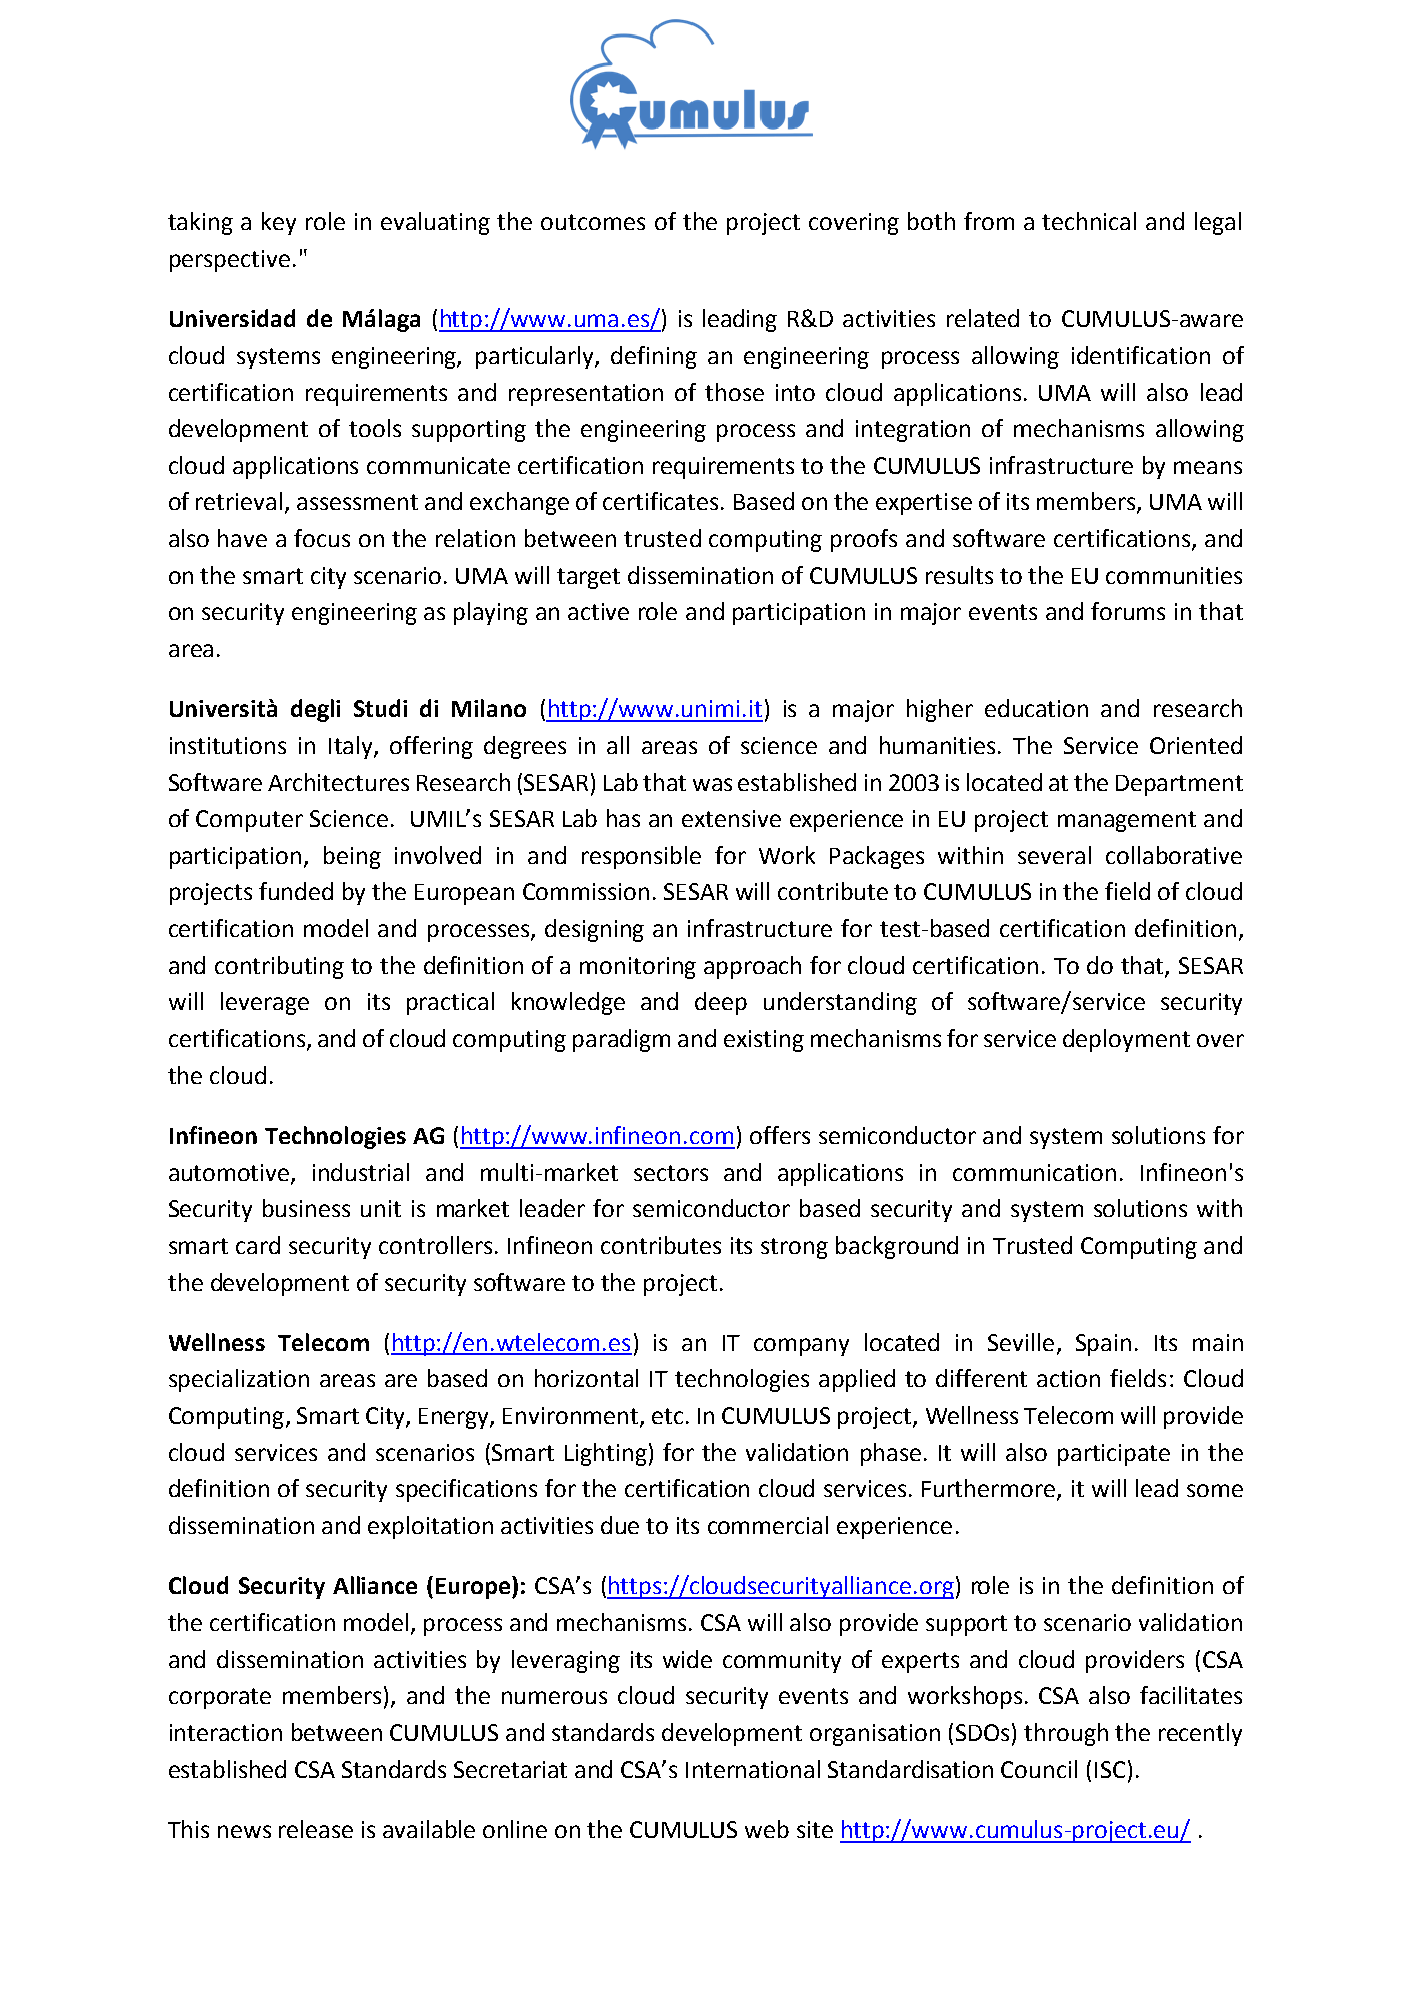  What do you see at coordinates (721, 1003) in the screenshot?
I see `deep` at bounding box center [721, 1003].
